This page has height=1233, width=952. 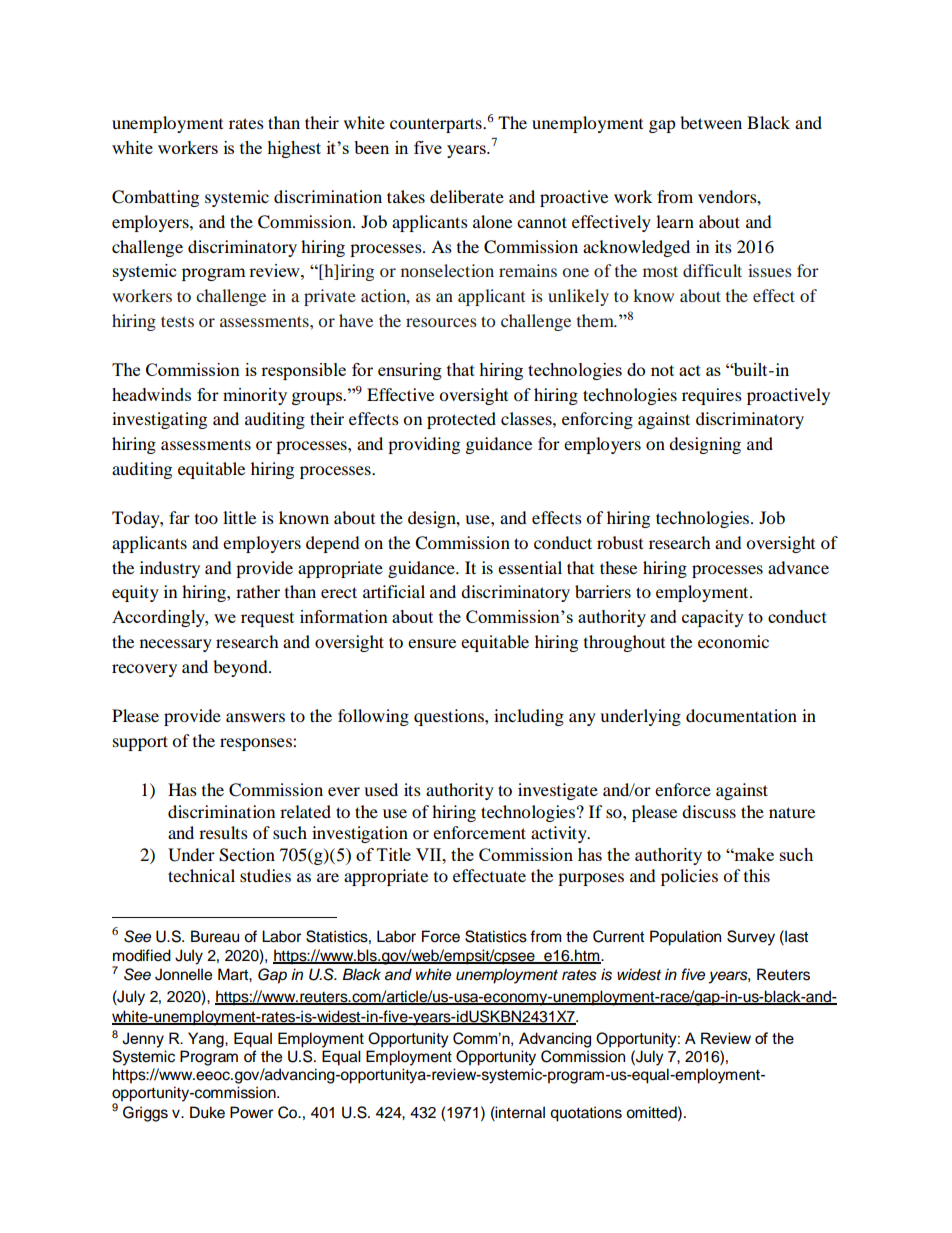 I want to click on highest, so click(x=294, y=149).
